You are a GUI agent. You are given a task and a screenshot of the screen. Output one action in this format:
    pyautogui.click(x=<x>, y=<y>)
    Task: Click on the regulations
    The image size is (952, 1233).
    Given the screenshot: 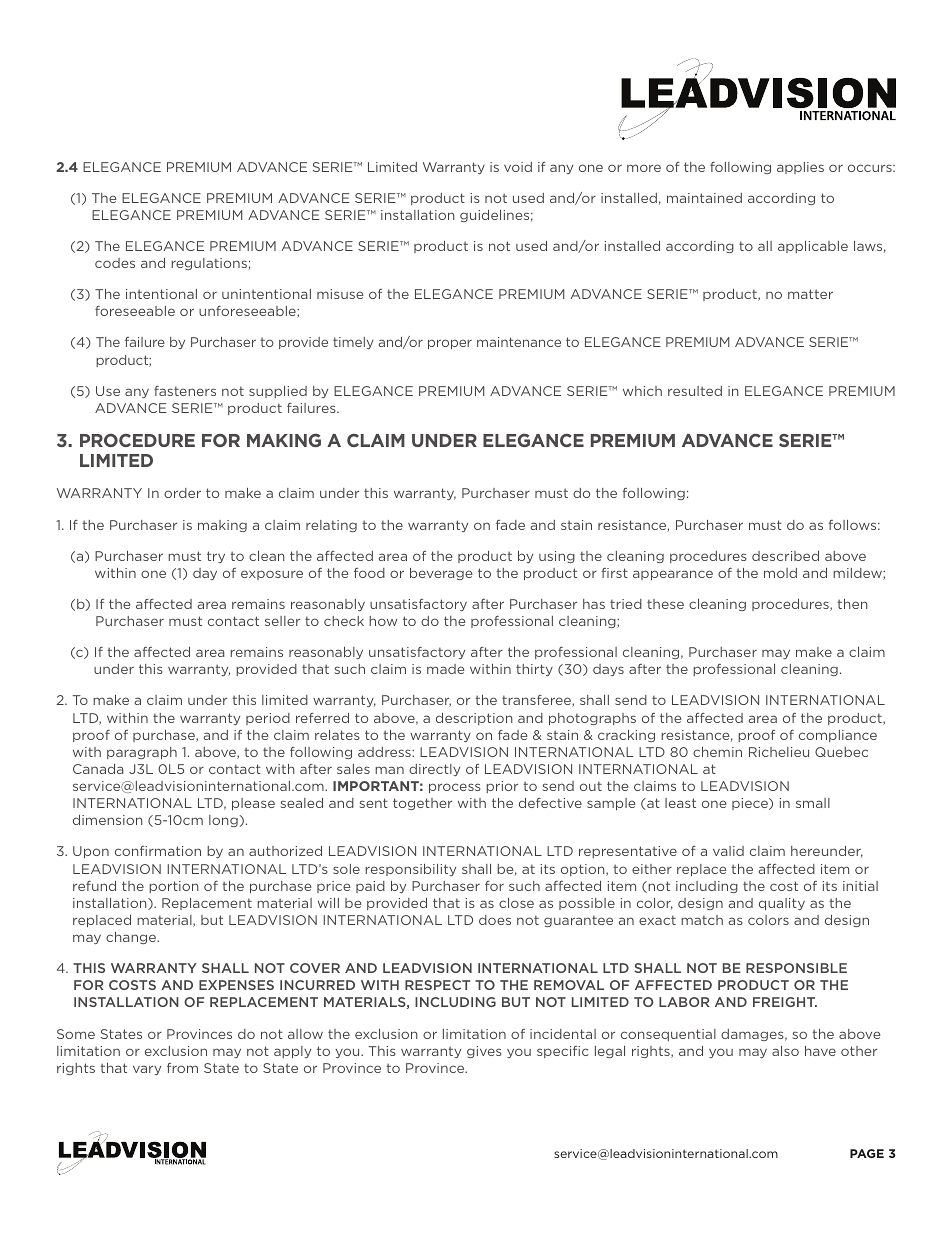 What is the action you would take?
    pyautogui.click(x=209, y=264)
